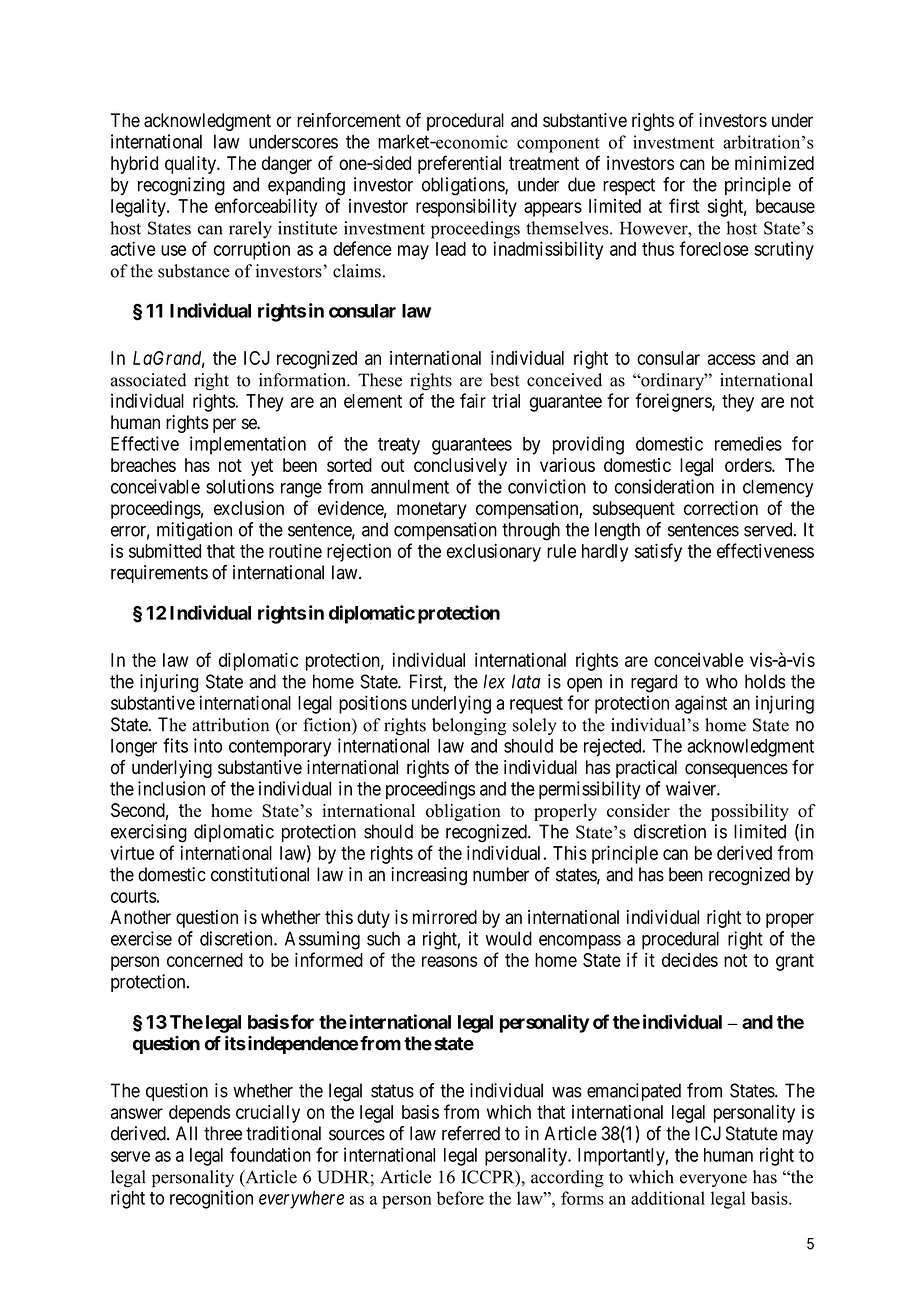  I want to click on quality, so click(191, 165).
